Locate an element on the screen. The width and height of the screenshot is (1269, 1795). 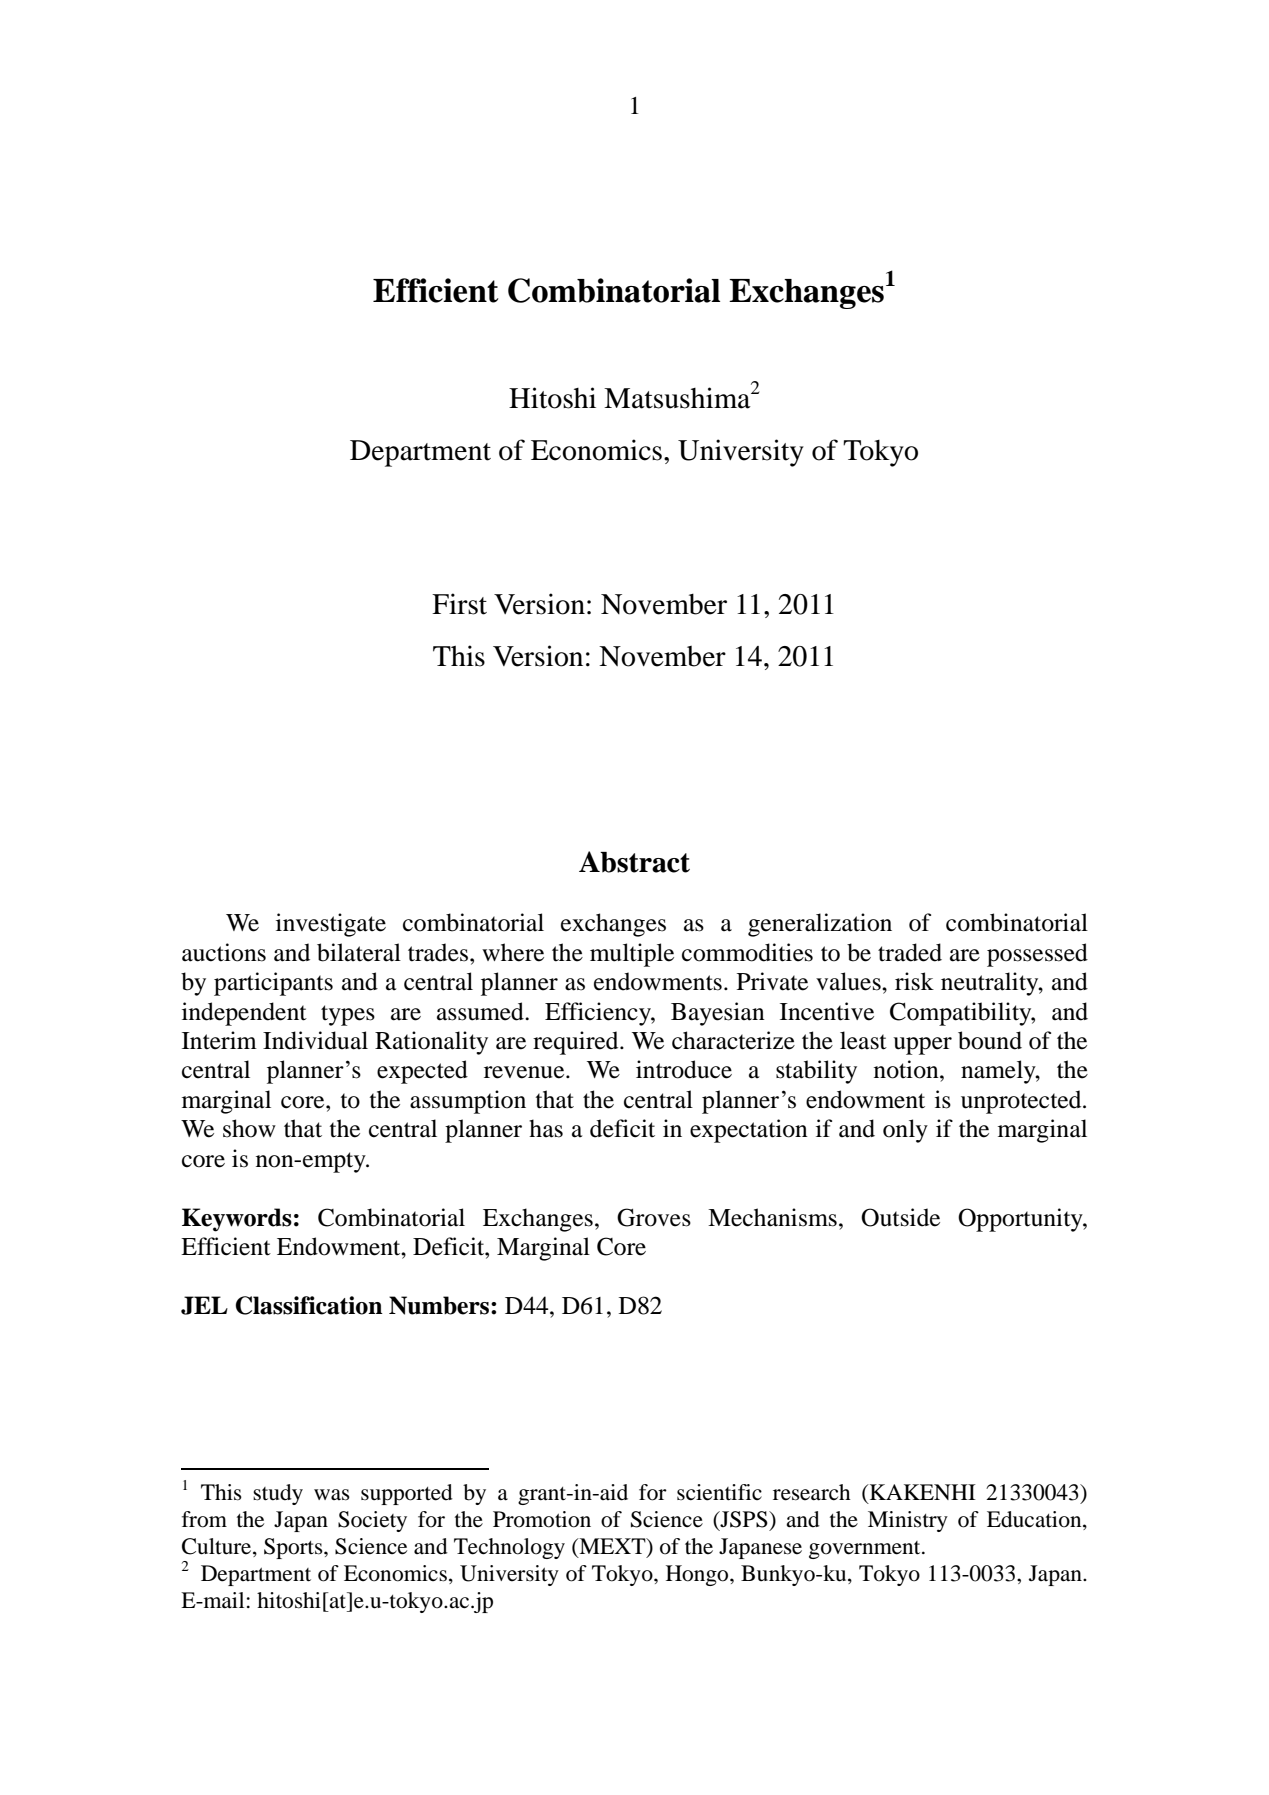
First is located at coordinates (459, 604).
